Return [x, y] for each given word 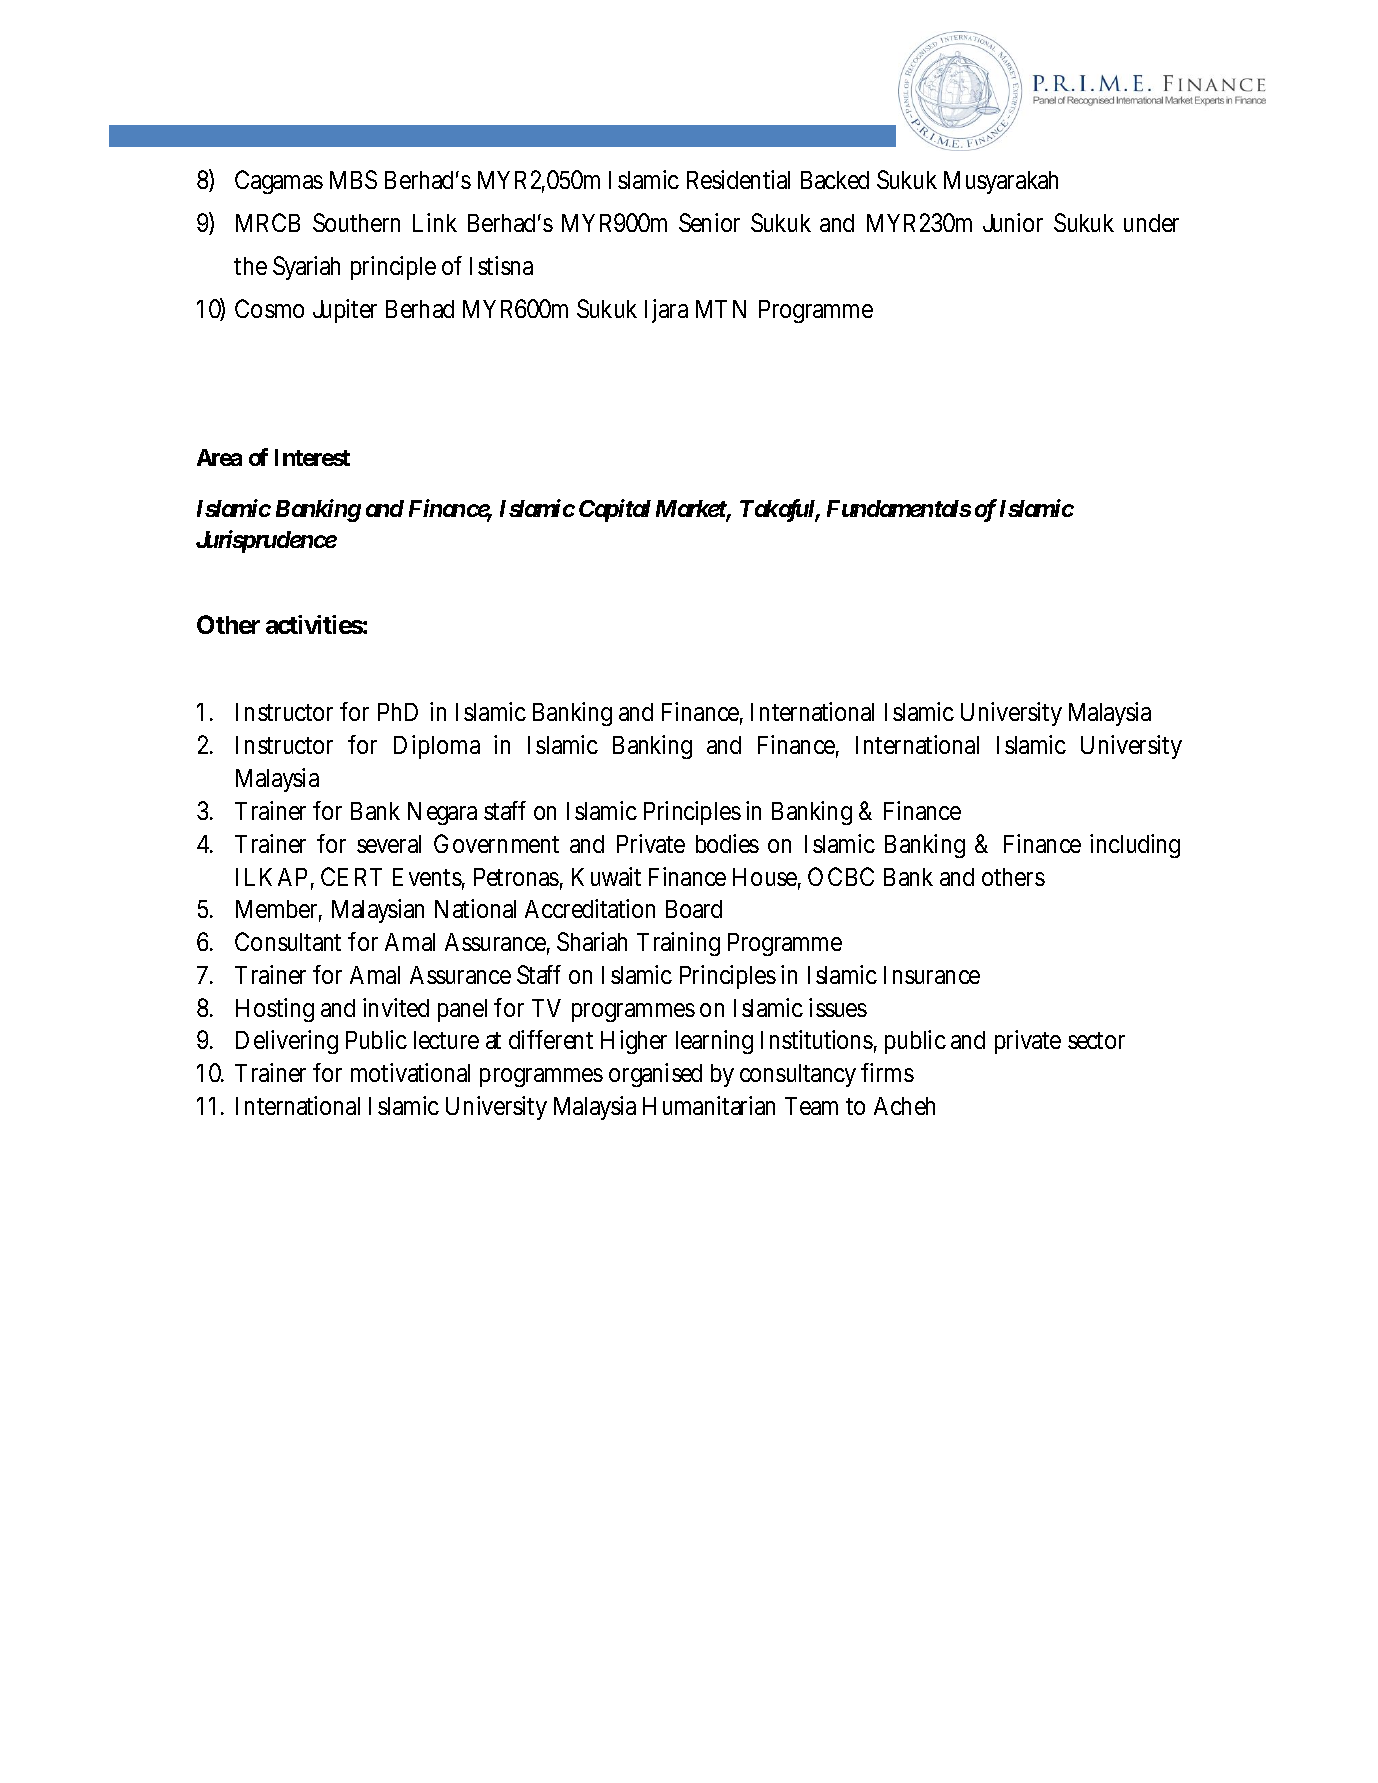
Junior [1013, 222]
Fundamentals [899, 508]
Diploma [437, 747]
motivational [410, 1072]
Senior [709, 222]
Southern [356, 222]
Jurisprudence [266, 541]
